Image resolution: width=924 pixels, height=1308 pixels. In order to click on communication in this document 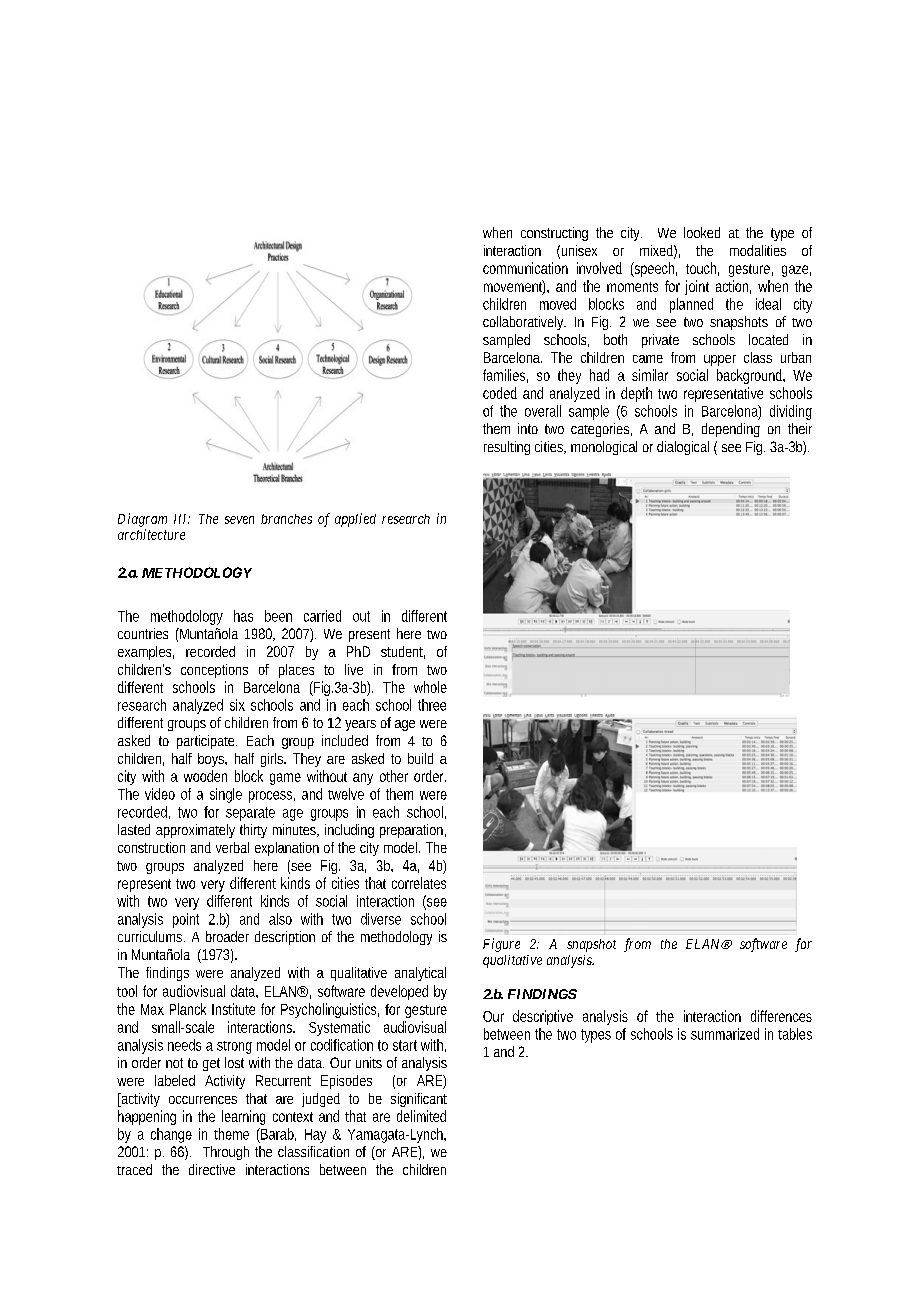, I will do `click(525, 268)`.
